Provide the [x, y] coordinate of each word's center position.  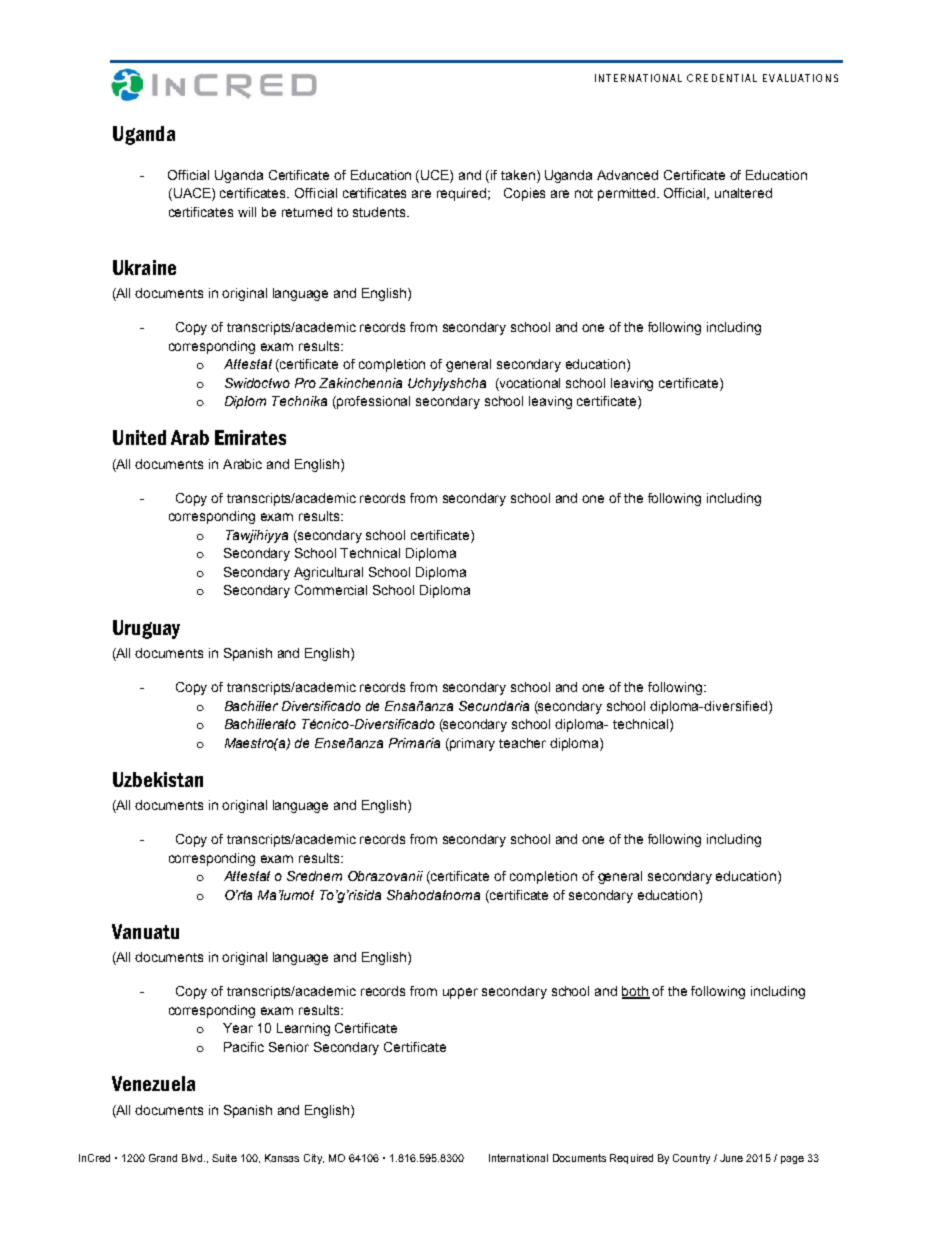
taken [519, 175]
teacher [522, 743]
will [247, 212]
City [314, 1159]
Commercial [331, 590]
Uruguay [146, 629]
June [731, 1158]
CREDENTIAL [722, 78]
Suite [224, 1158]
